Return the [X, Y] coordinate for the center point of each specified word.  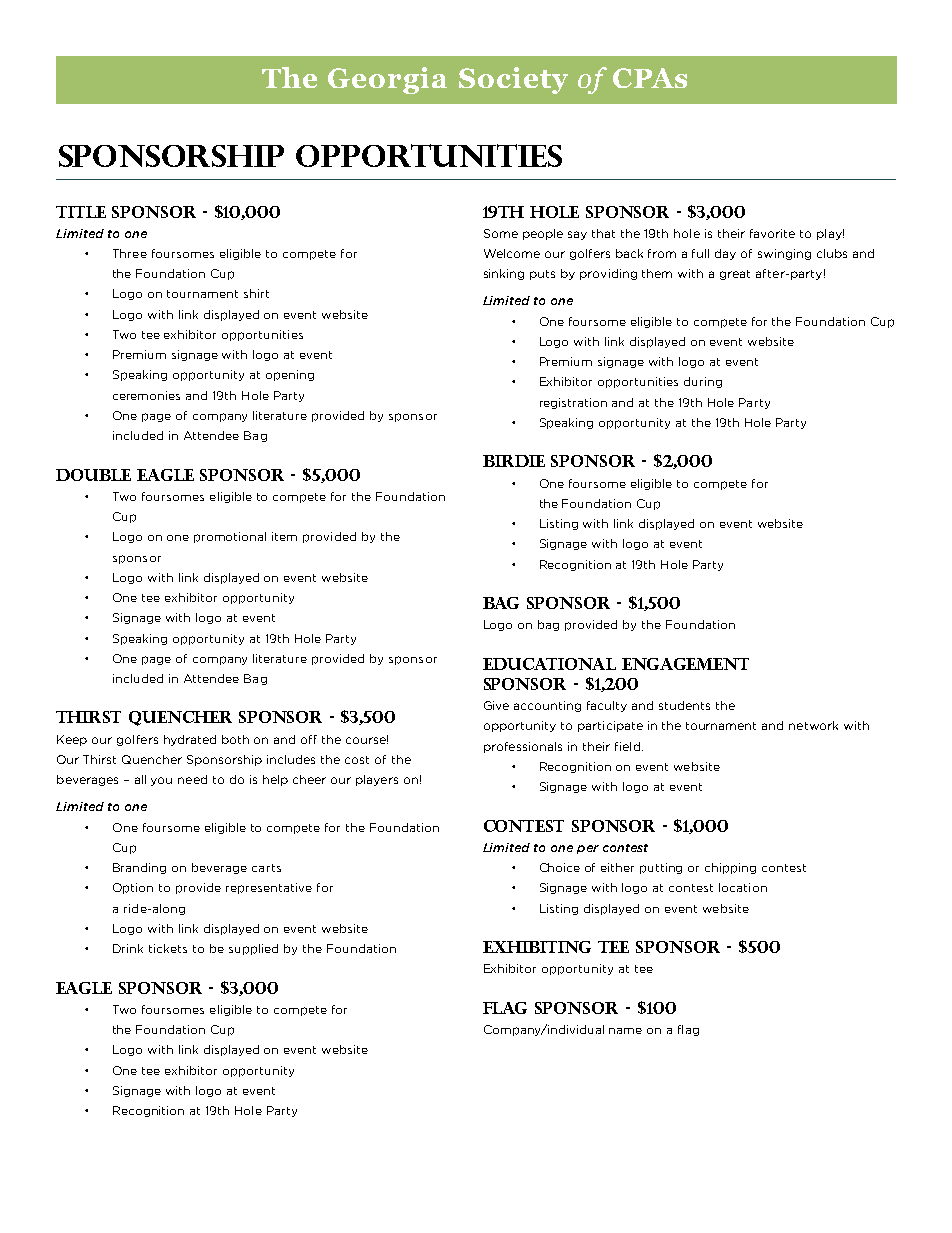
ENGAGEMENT [685, 664]
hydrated [190, 740]
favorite [772, 233]
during [703, 382]
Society [513, 80]
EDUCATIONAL [549, 664]
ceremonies [146, 395]
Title [81, 212]
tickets [168, 948]
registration [573, 403]
